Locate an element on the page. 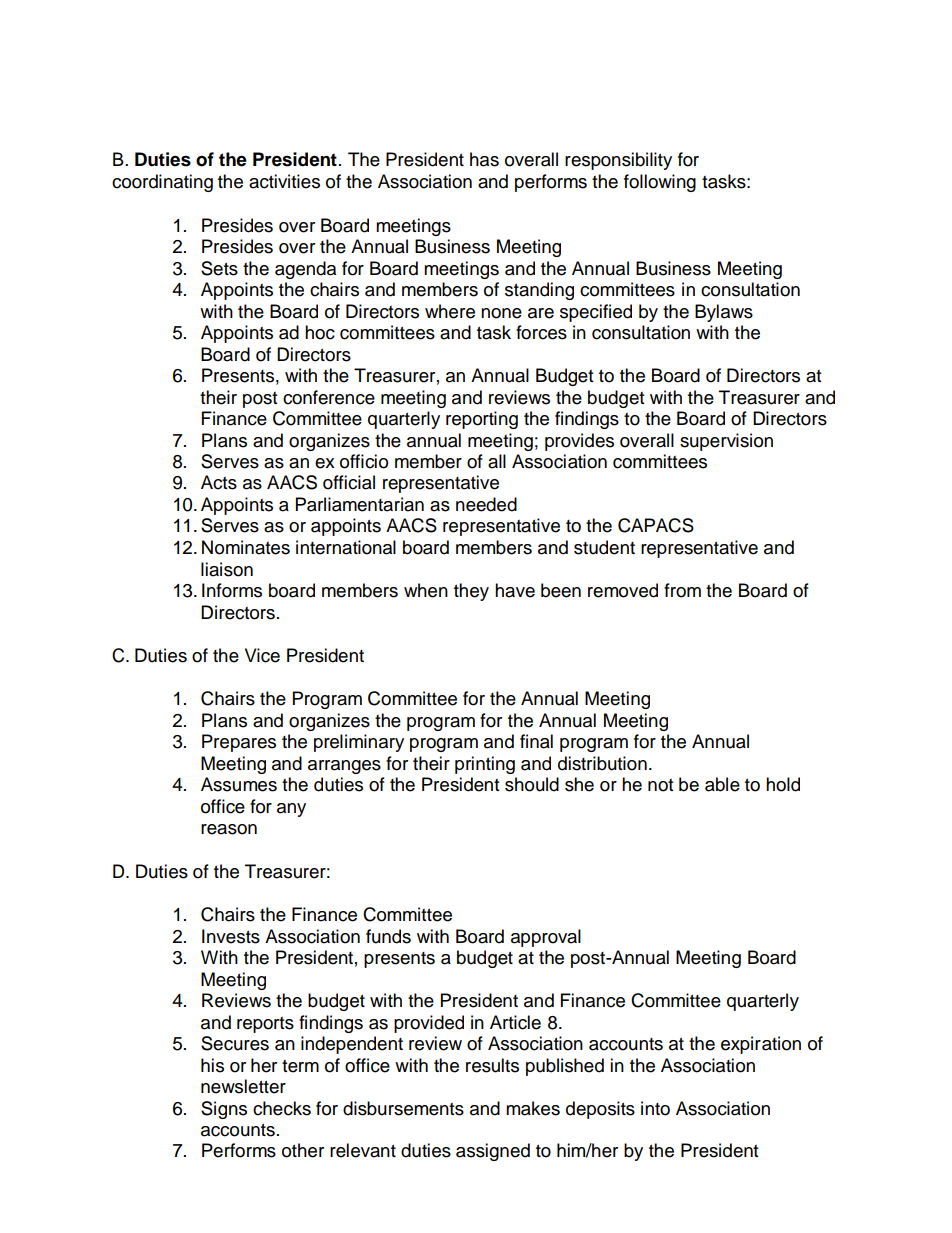 Image resolution: width=952 pixels, height=1233 pixels. has is located at coordinates (484, 159).
